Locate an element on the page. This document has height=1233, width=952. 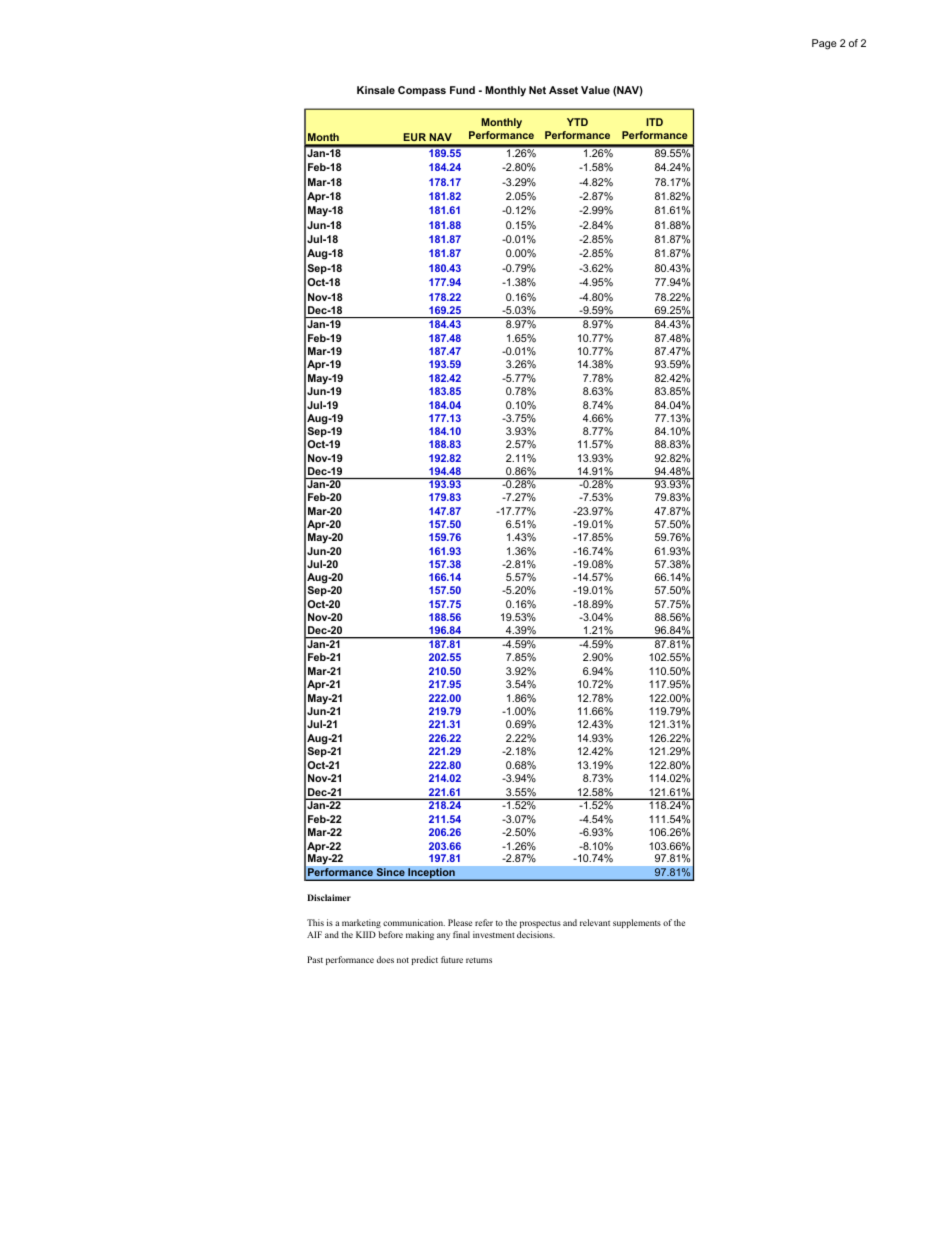
Page is located at coordinates (824, 44).
